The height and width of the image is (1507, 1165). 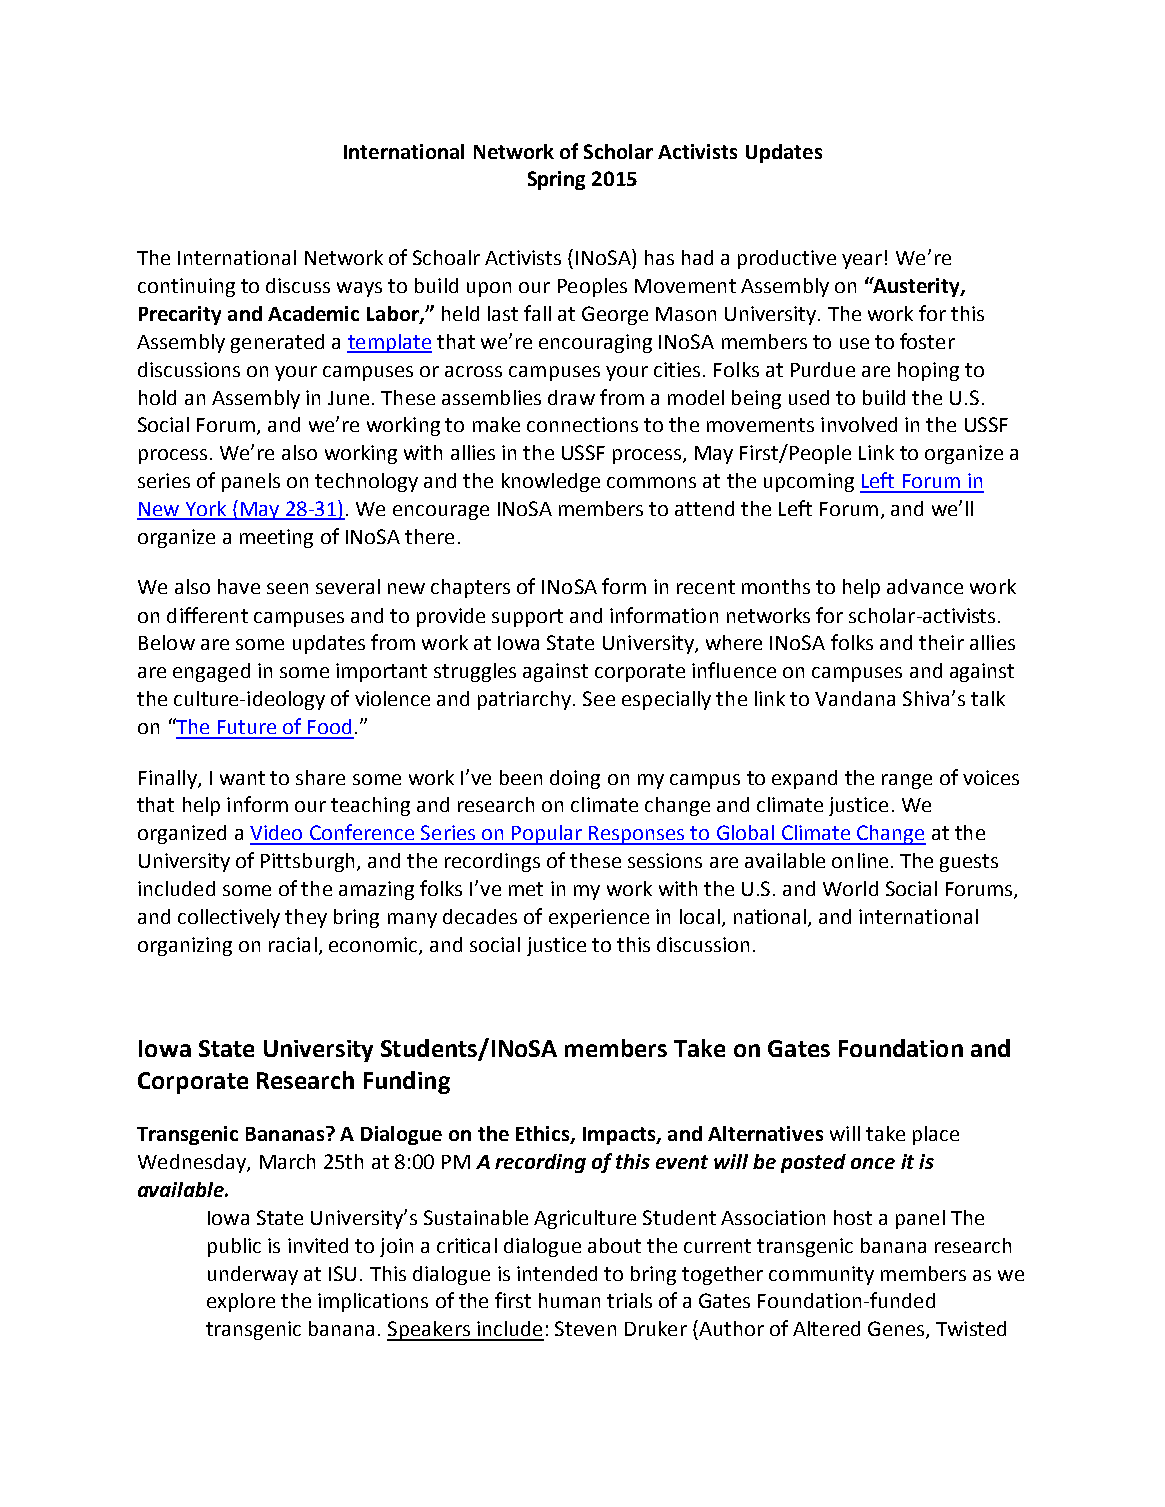 What do you see at coordinates (862, 261) in the image?
I see `year` at bounding box center [862, 261].
